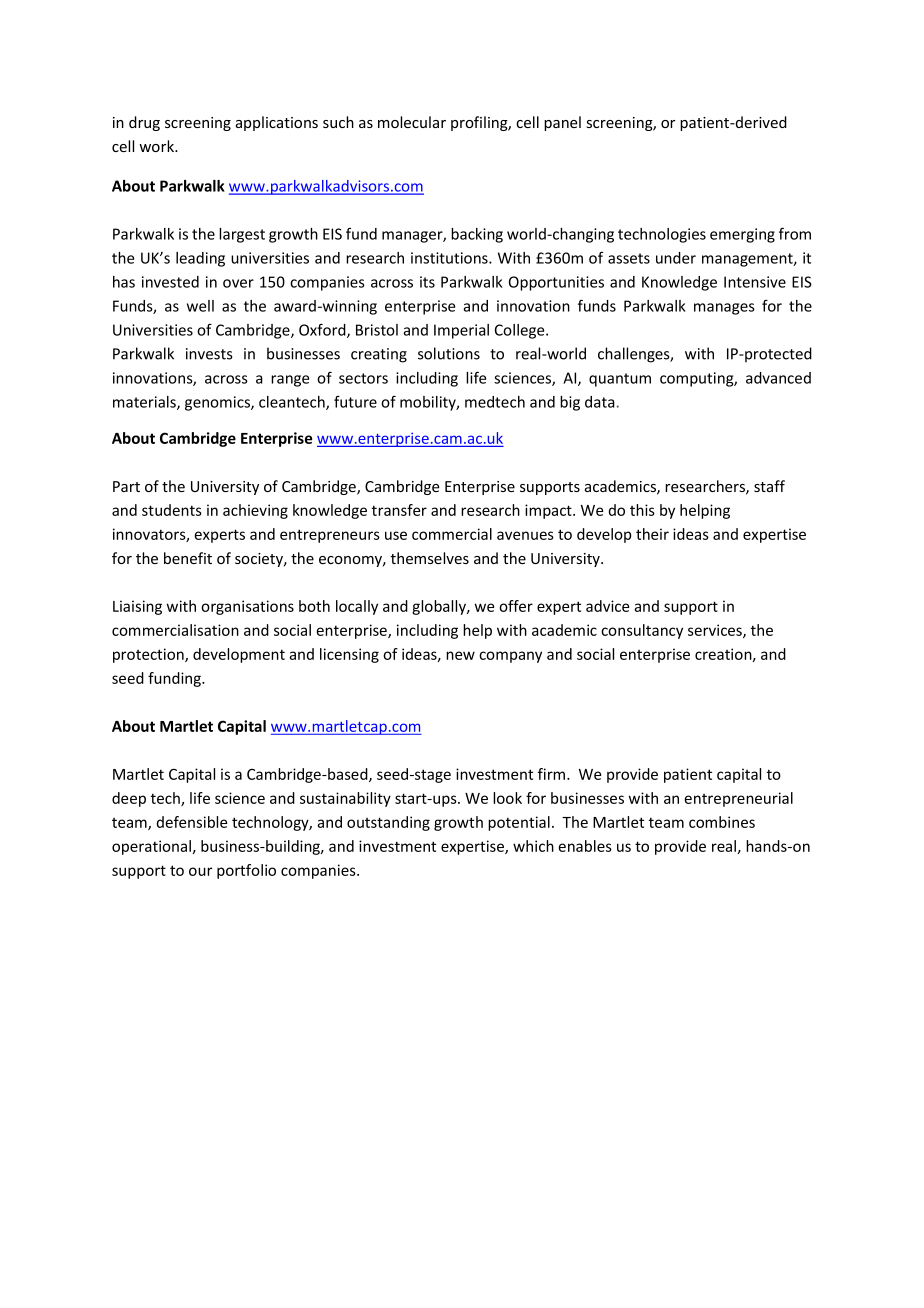 The width and height of the screenshot is (924, 1308). Describe the element at coordinates (460, 655) in the screenshot. I see `new` at that location.
